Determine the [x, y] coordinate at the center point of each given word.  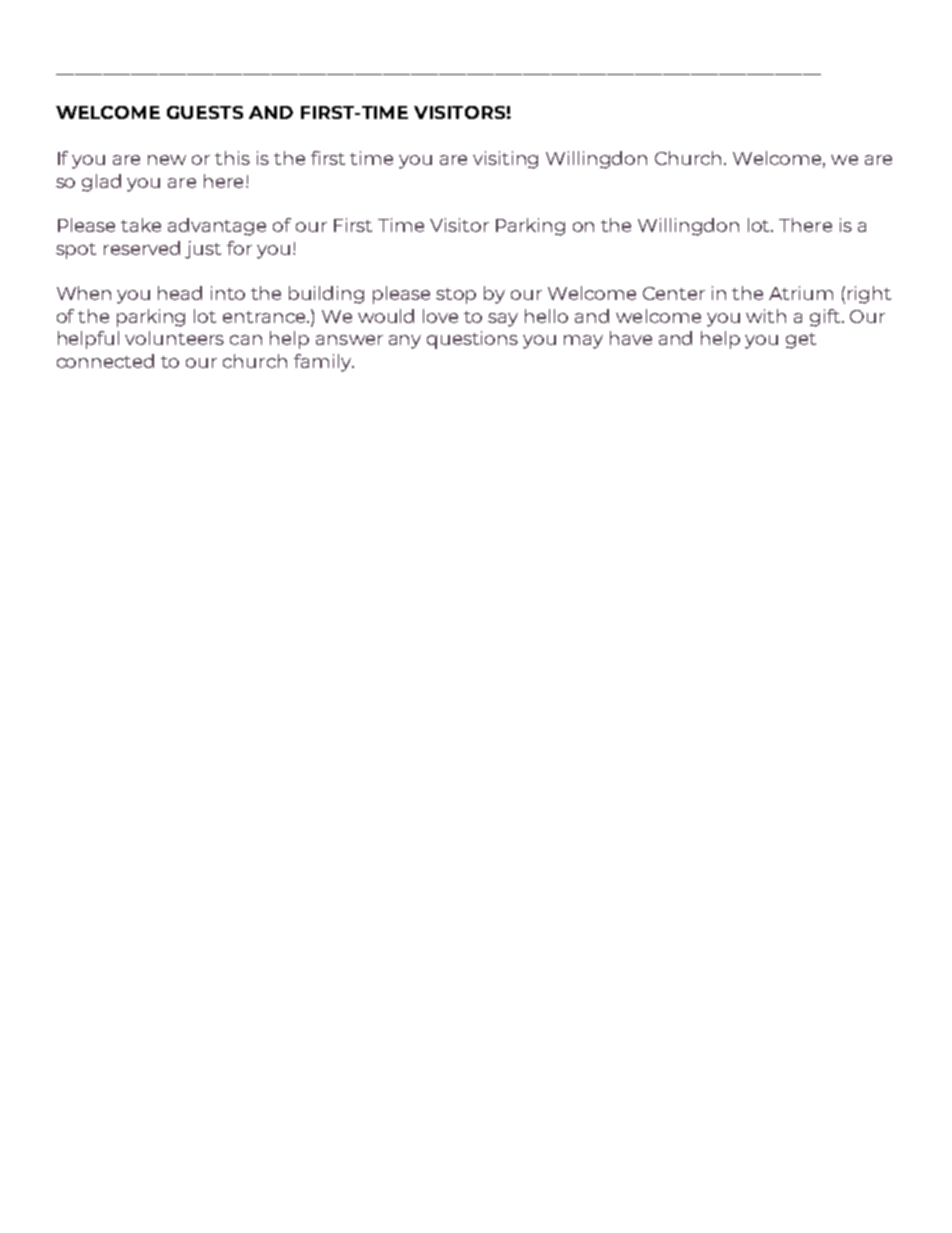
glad [101, 183]
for [239, 248]
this [232, 158]
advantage [217, 227]
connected [105, 361]
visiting [505, 160]
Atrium [801, 293]
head [180, 293]
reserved [142, 248]
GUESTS [205, 112]
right [869, 295]
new [167, 160]
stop [456, 296]
